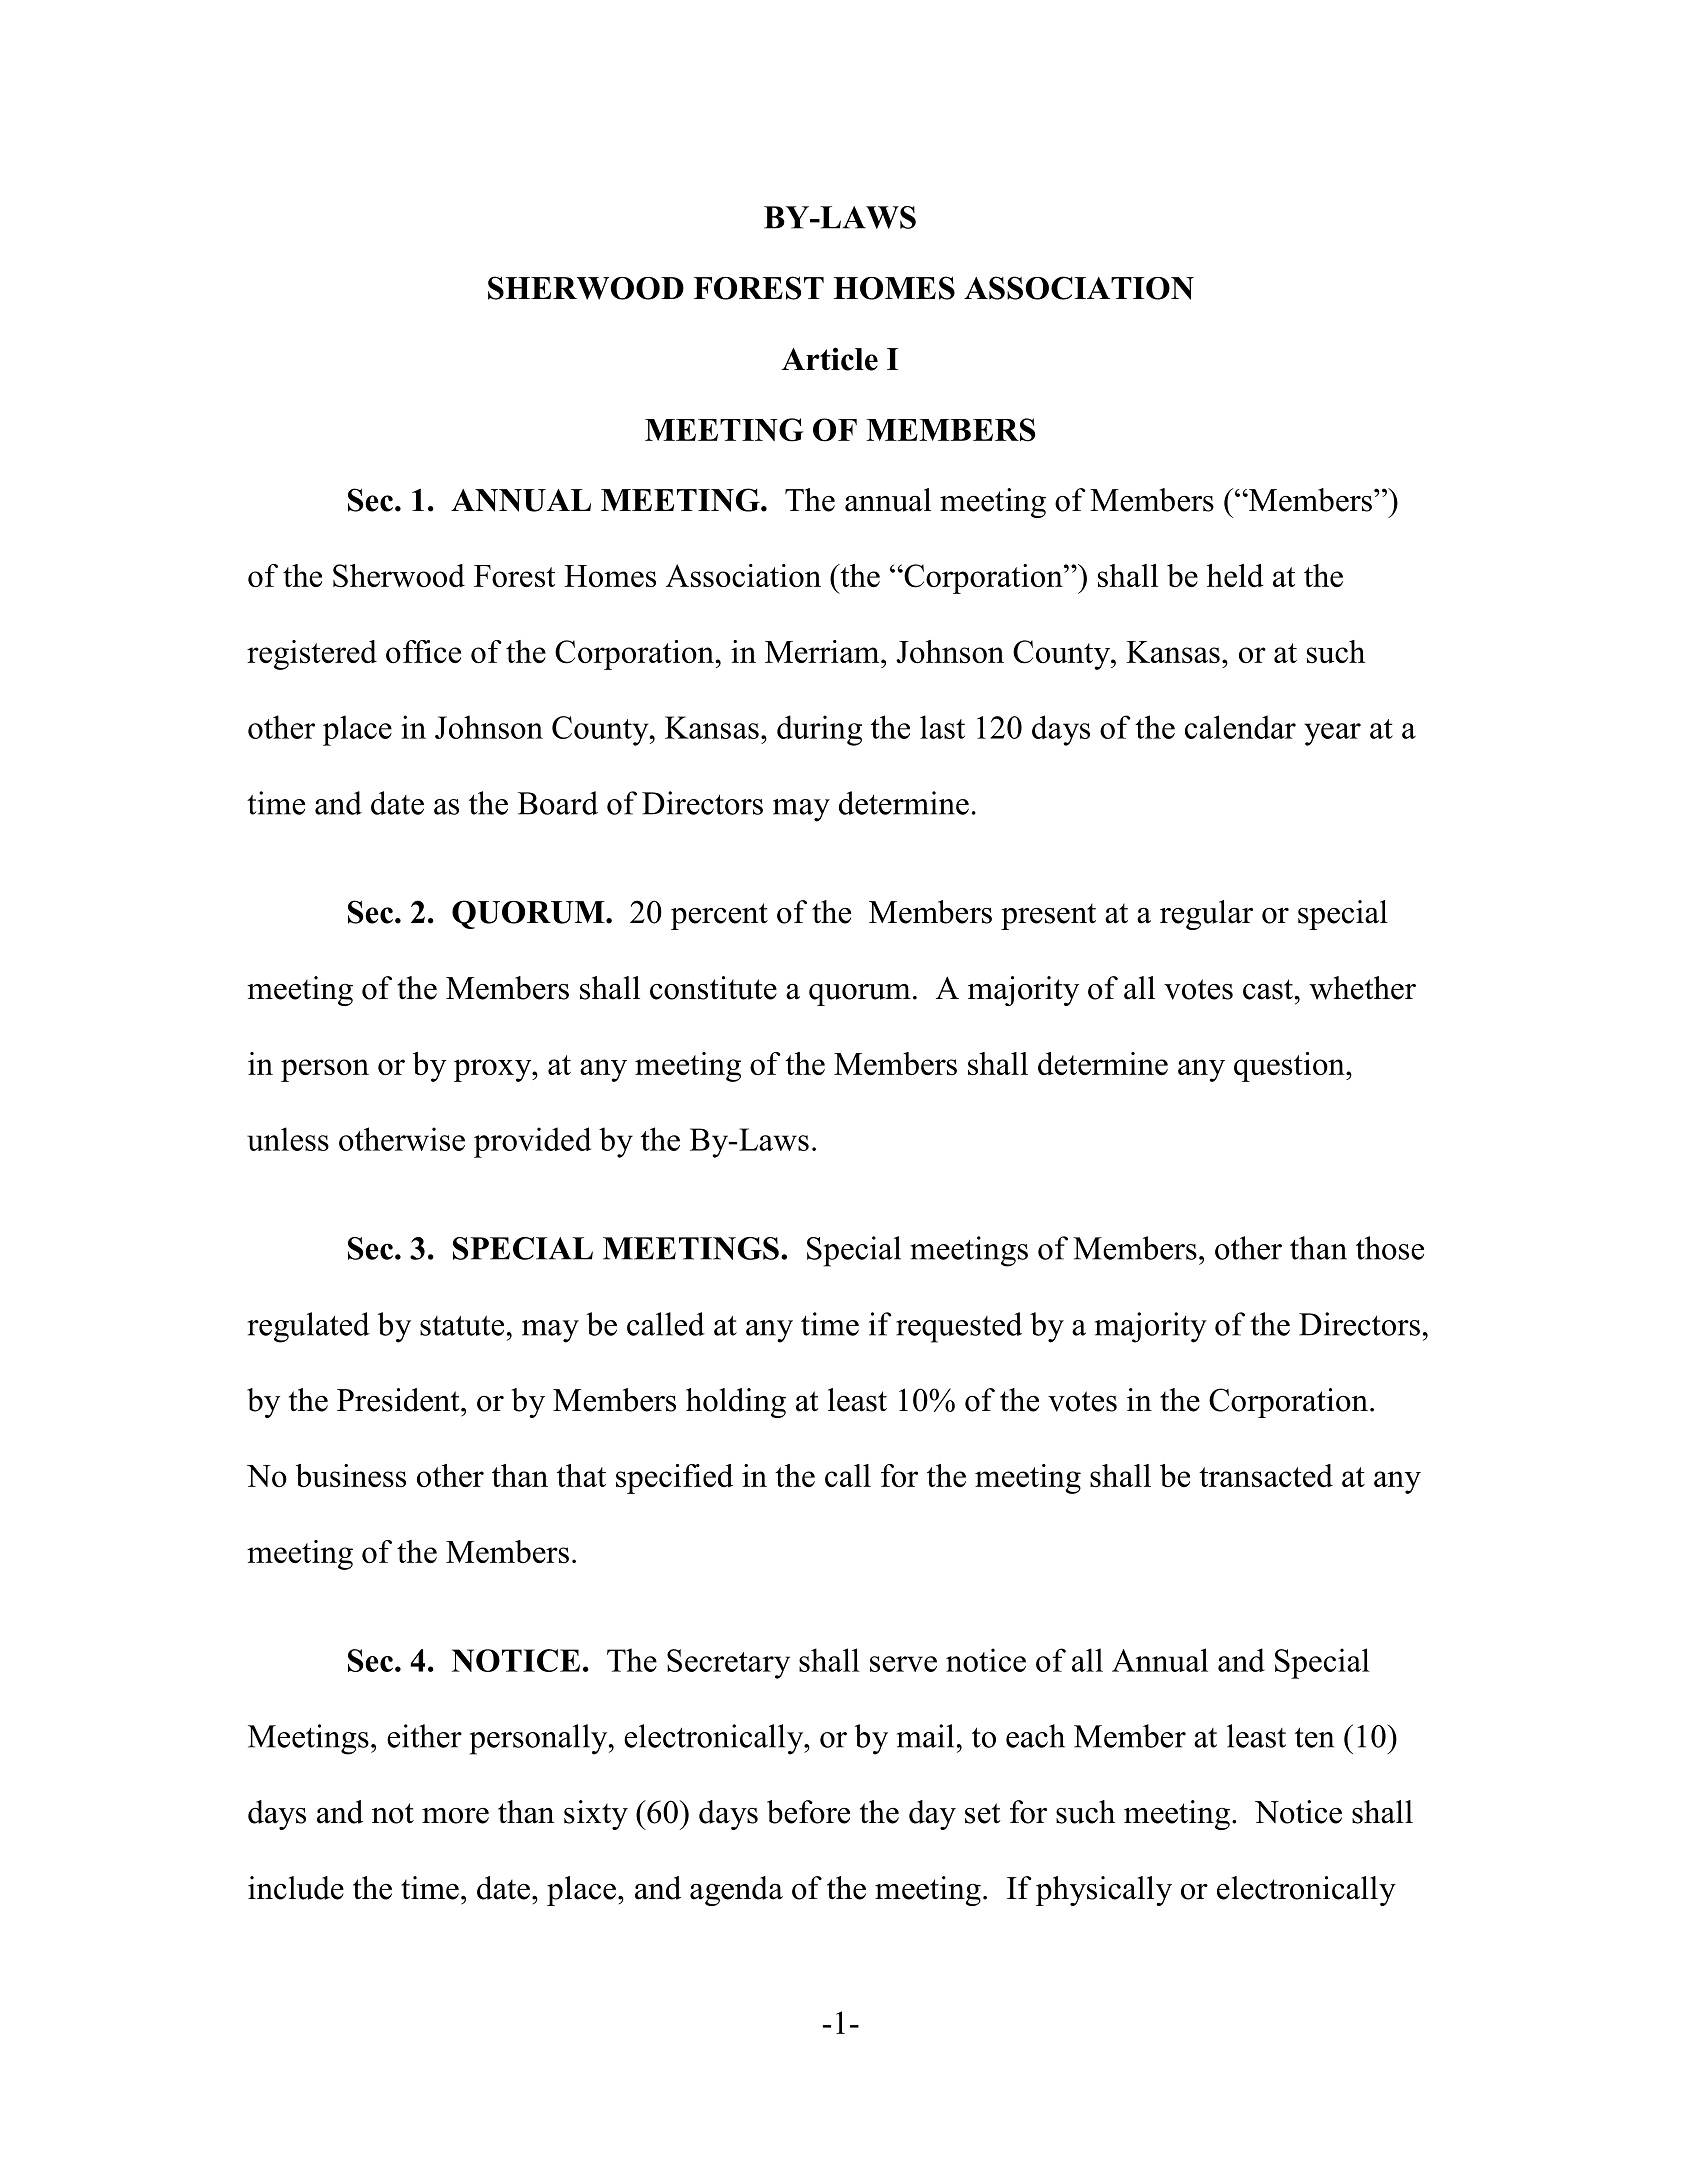 The width and height of the page is (1681, 2176). What do you see at coordinates (830, 359) in the page?
I see `Article` at bounding box center [830, 359].
